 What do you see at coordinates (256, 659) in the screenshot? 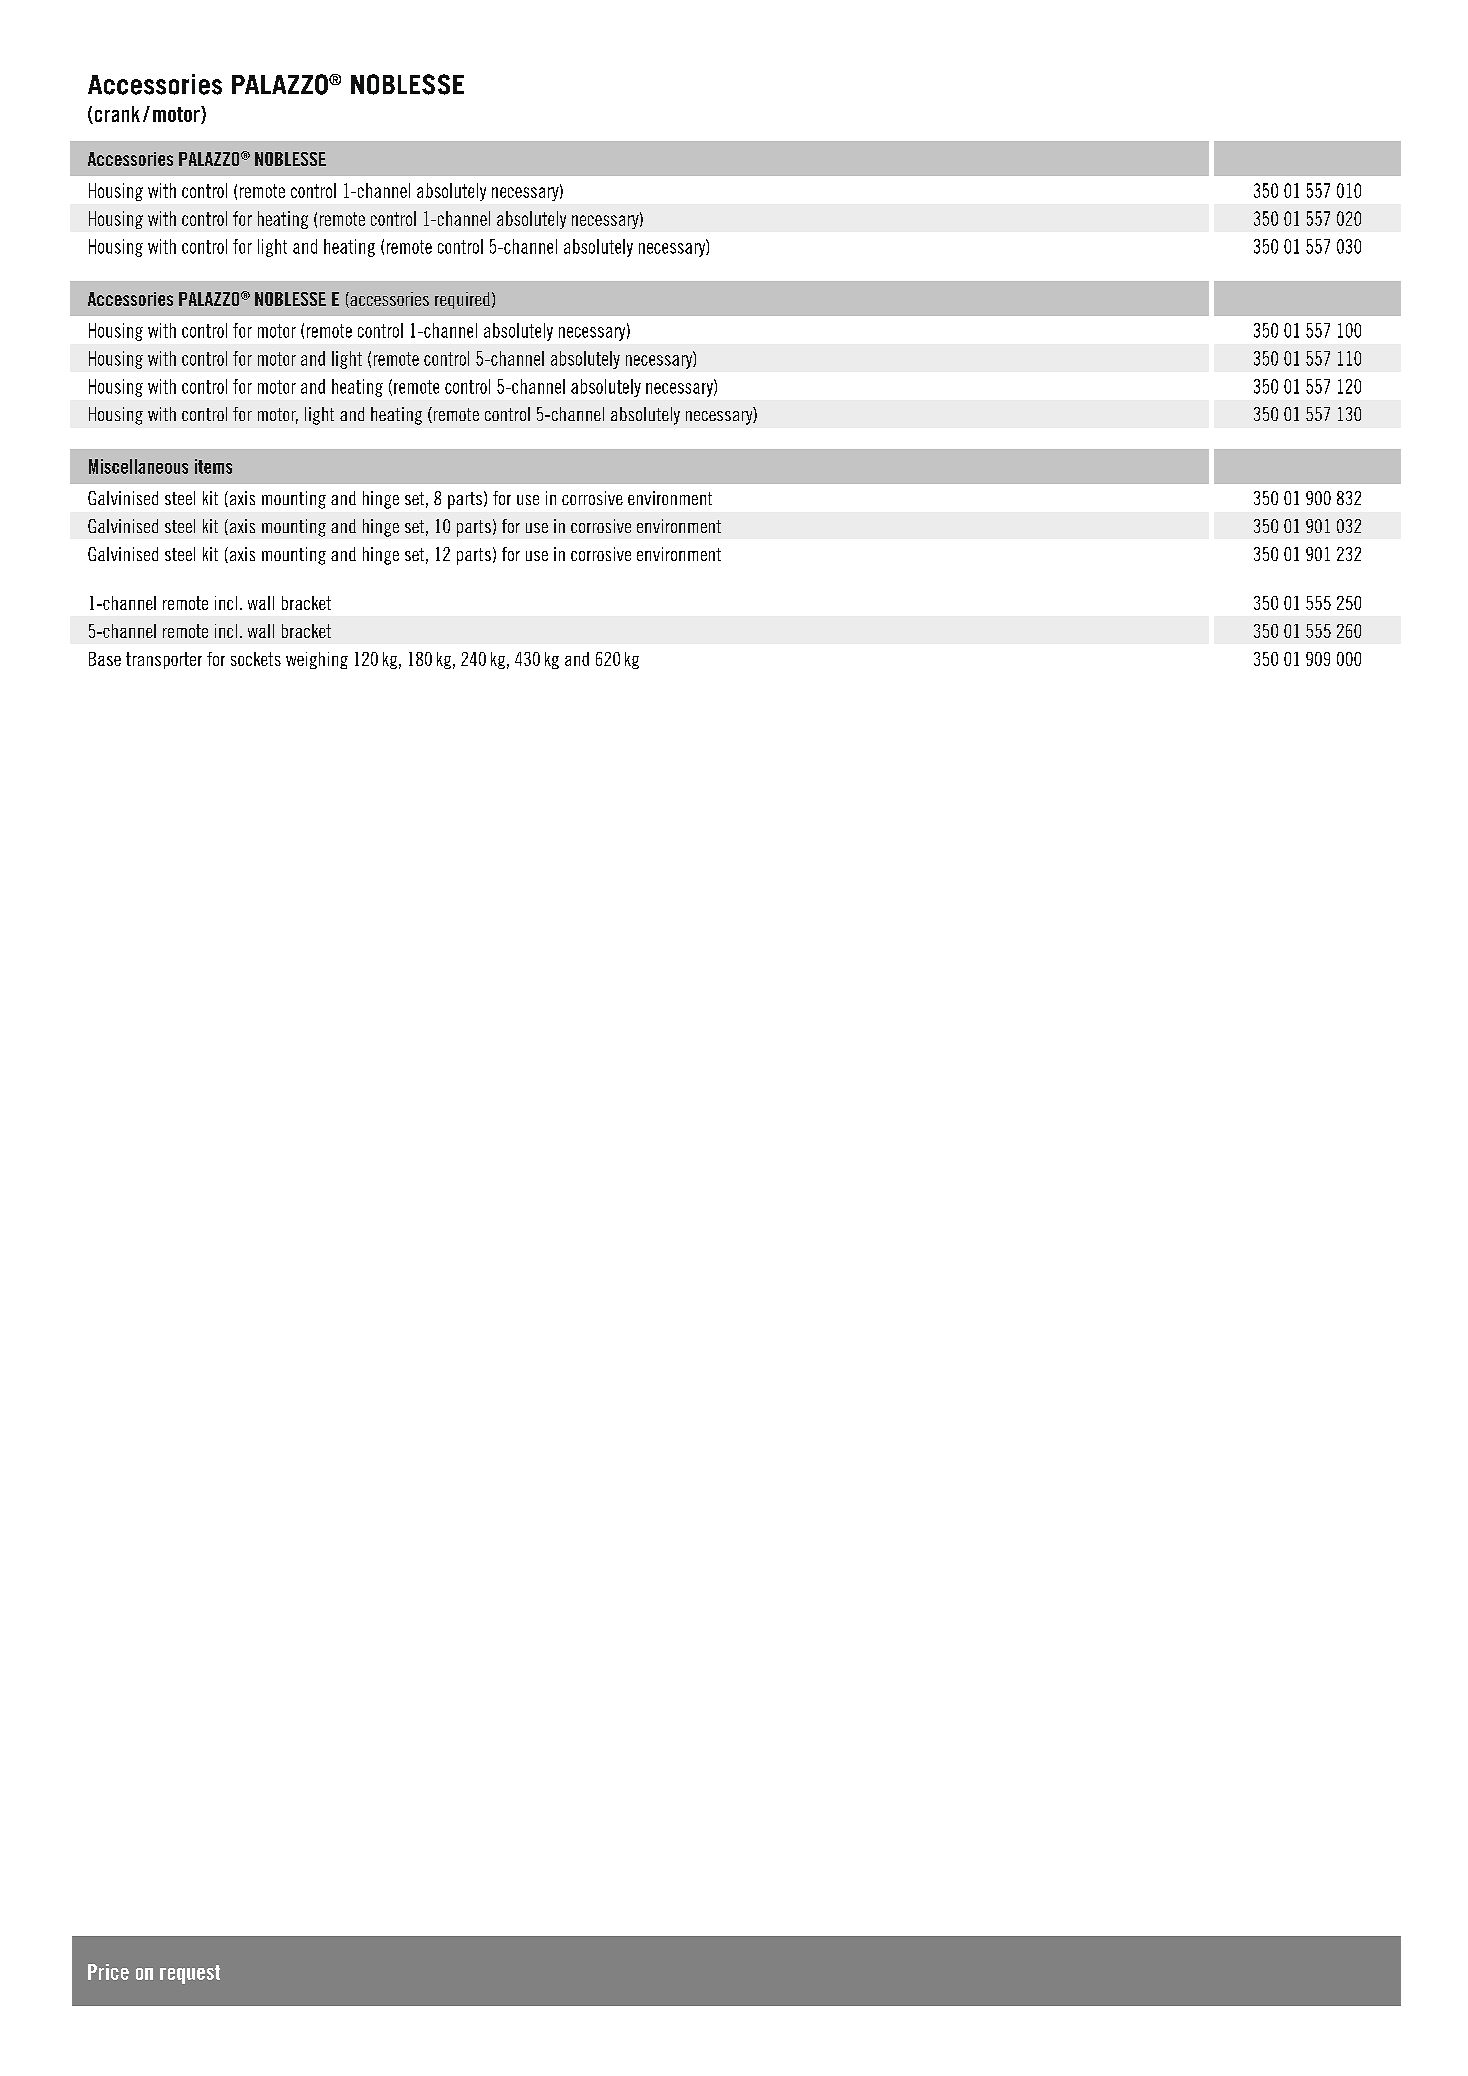
I see `sockets` at bounding box center [256, 659].
